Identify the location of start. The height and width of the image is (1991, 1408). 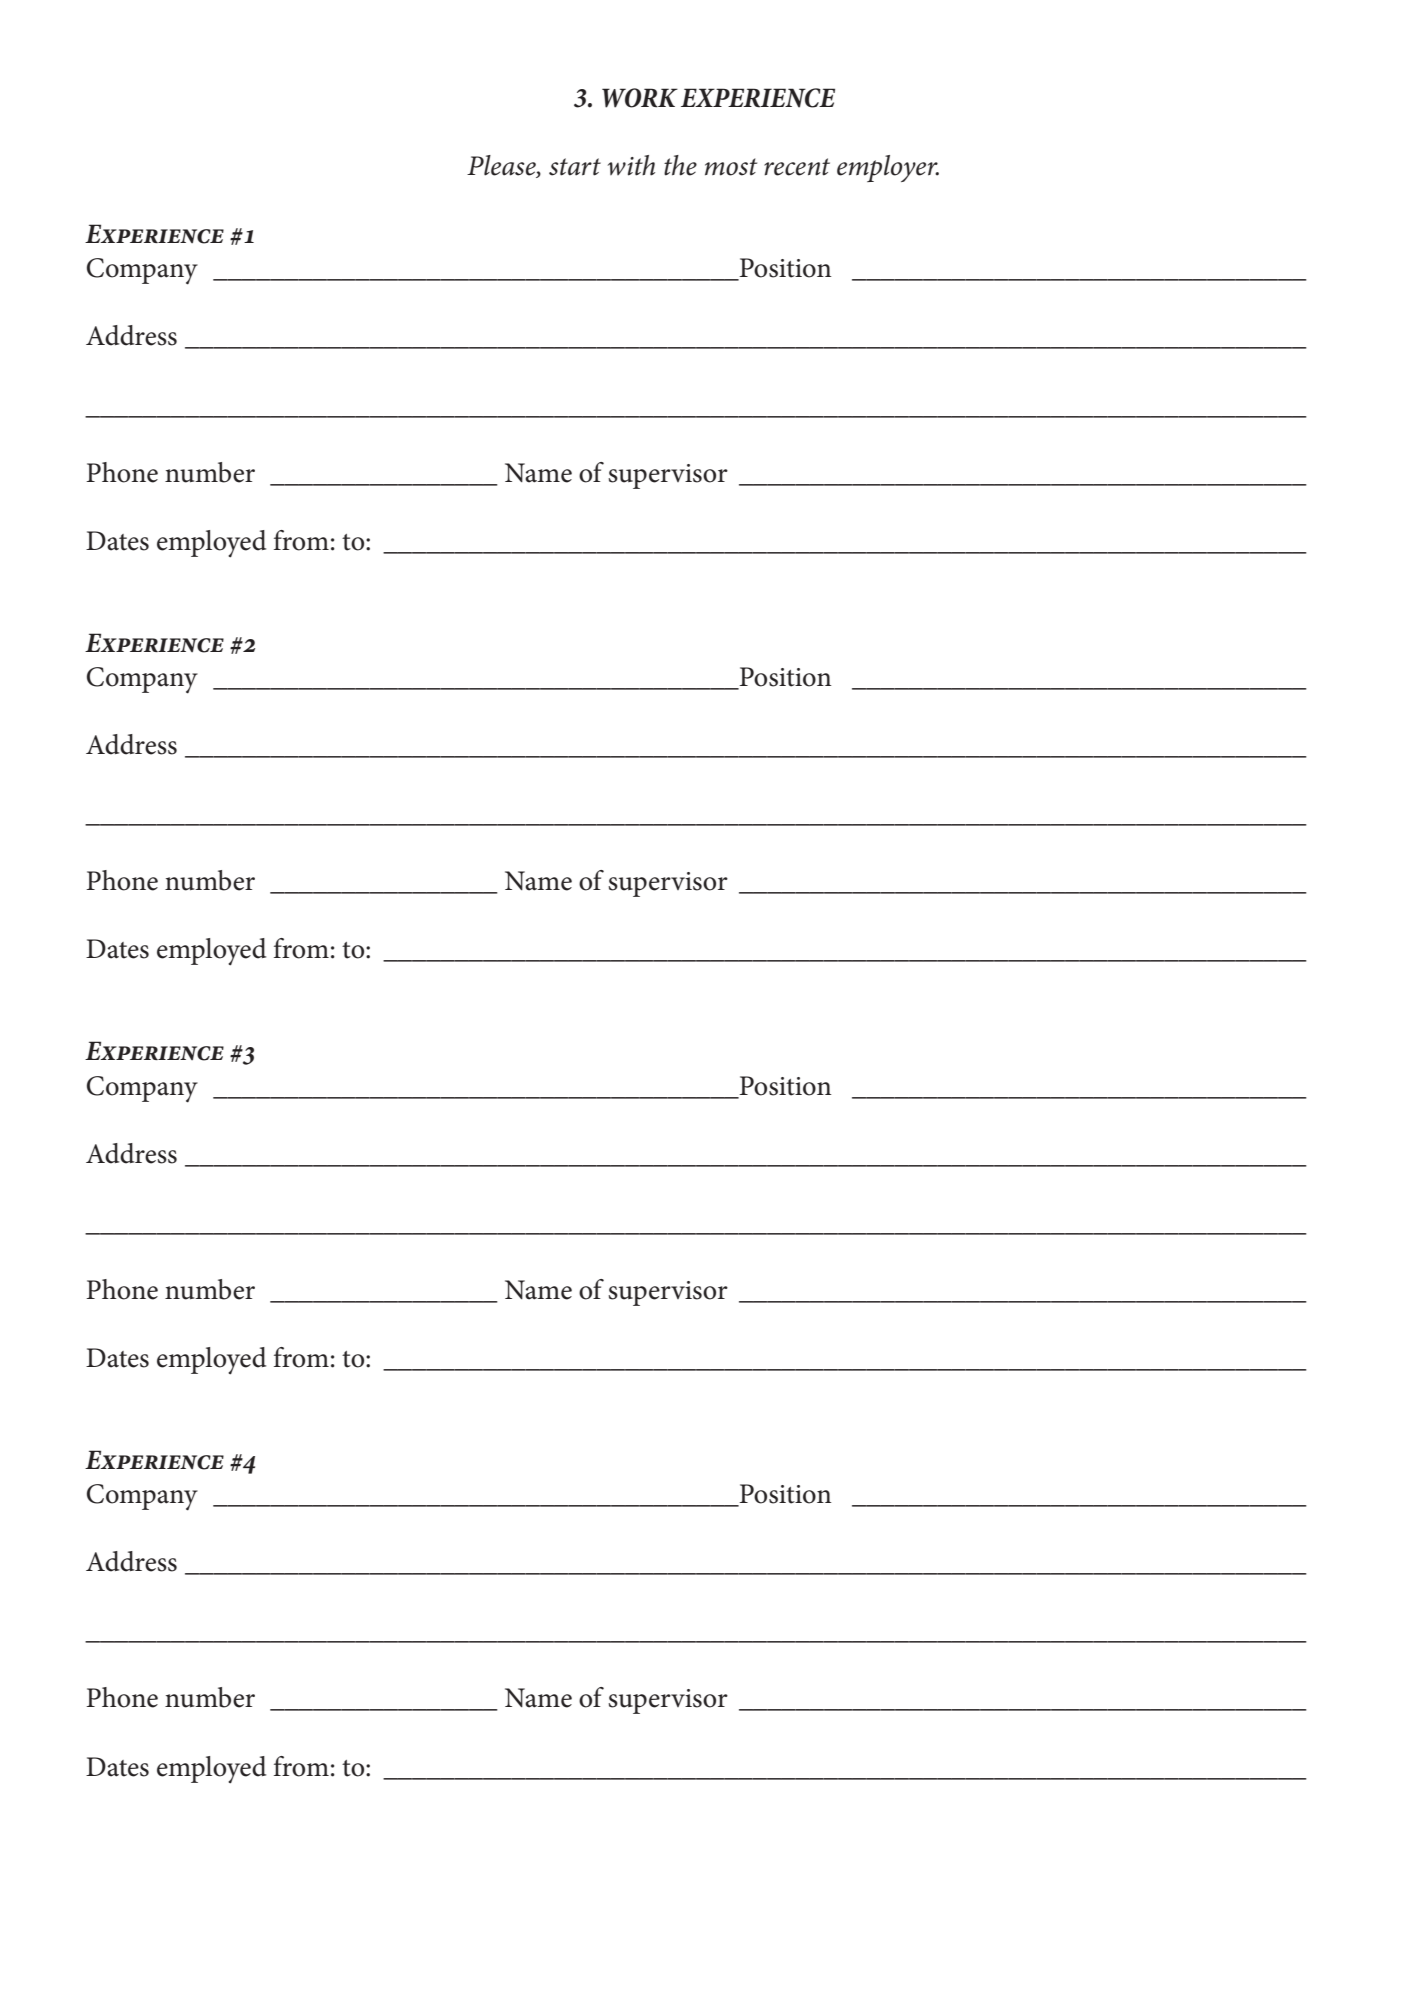
(575, 167).
